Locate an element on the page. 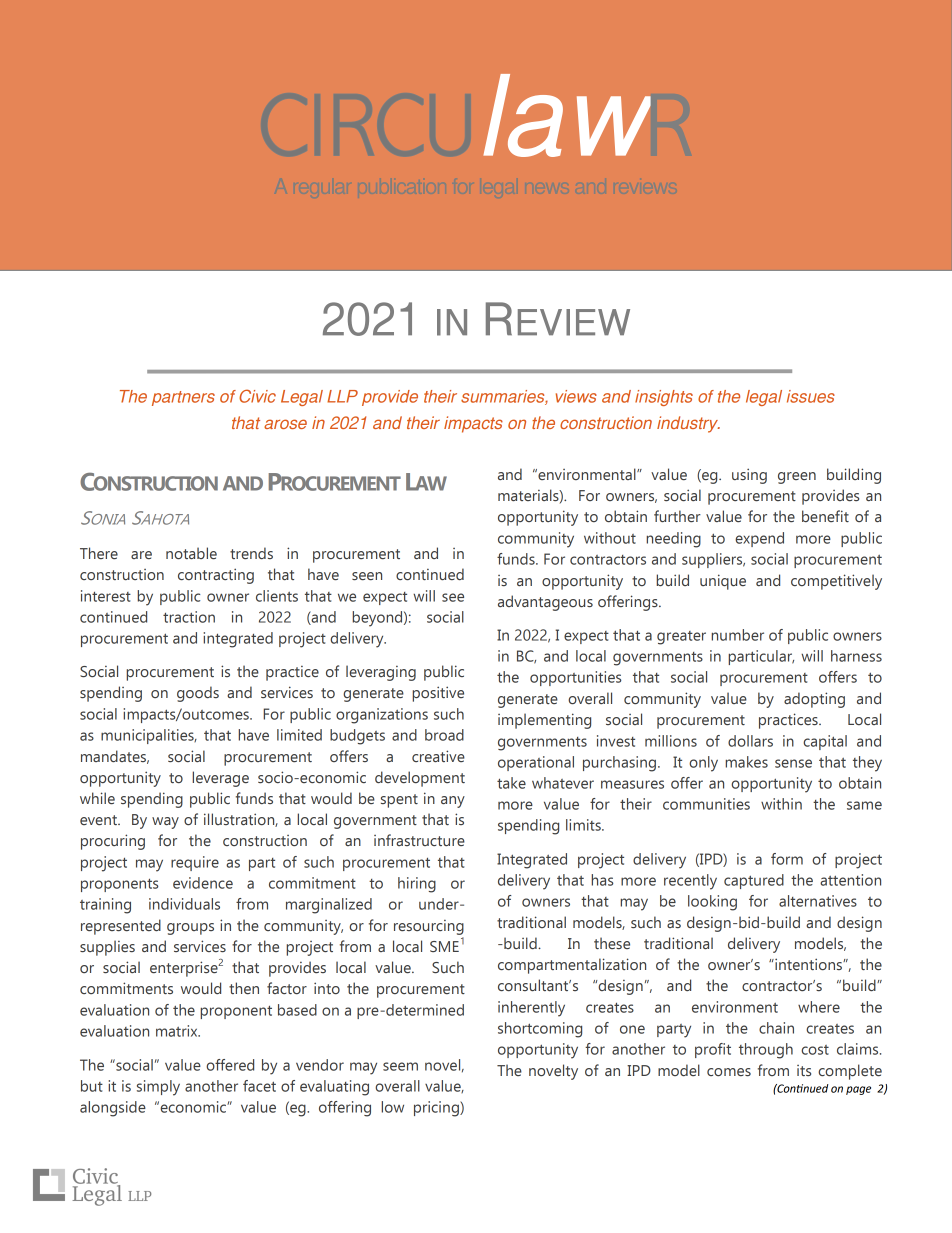  creative is located at coordinates (438, 756).
